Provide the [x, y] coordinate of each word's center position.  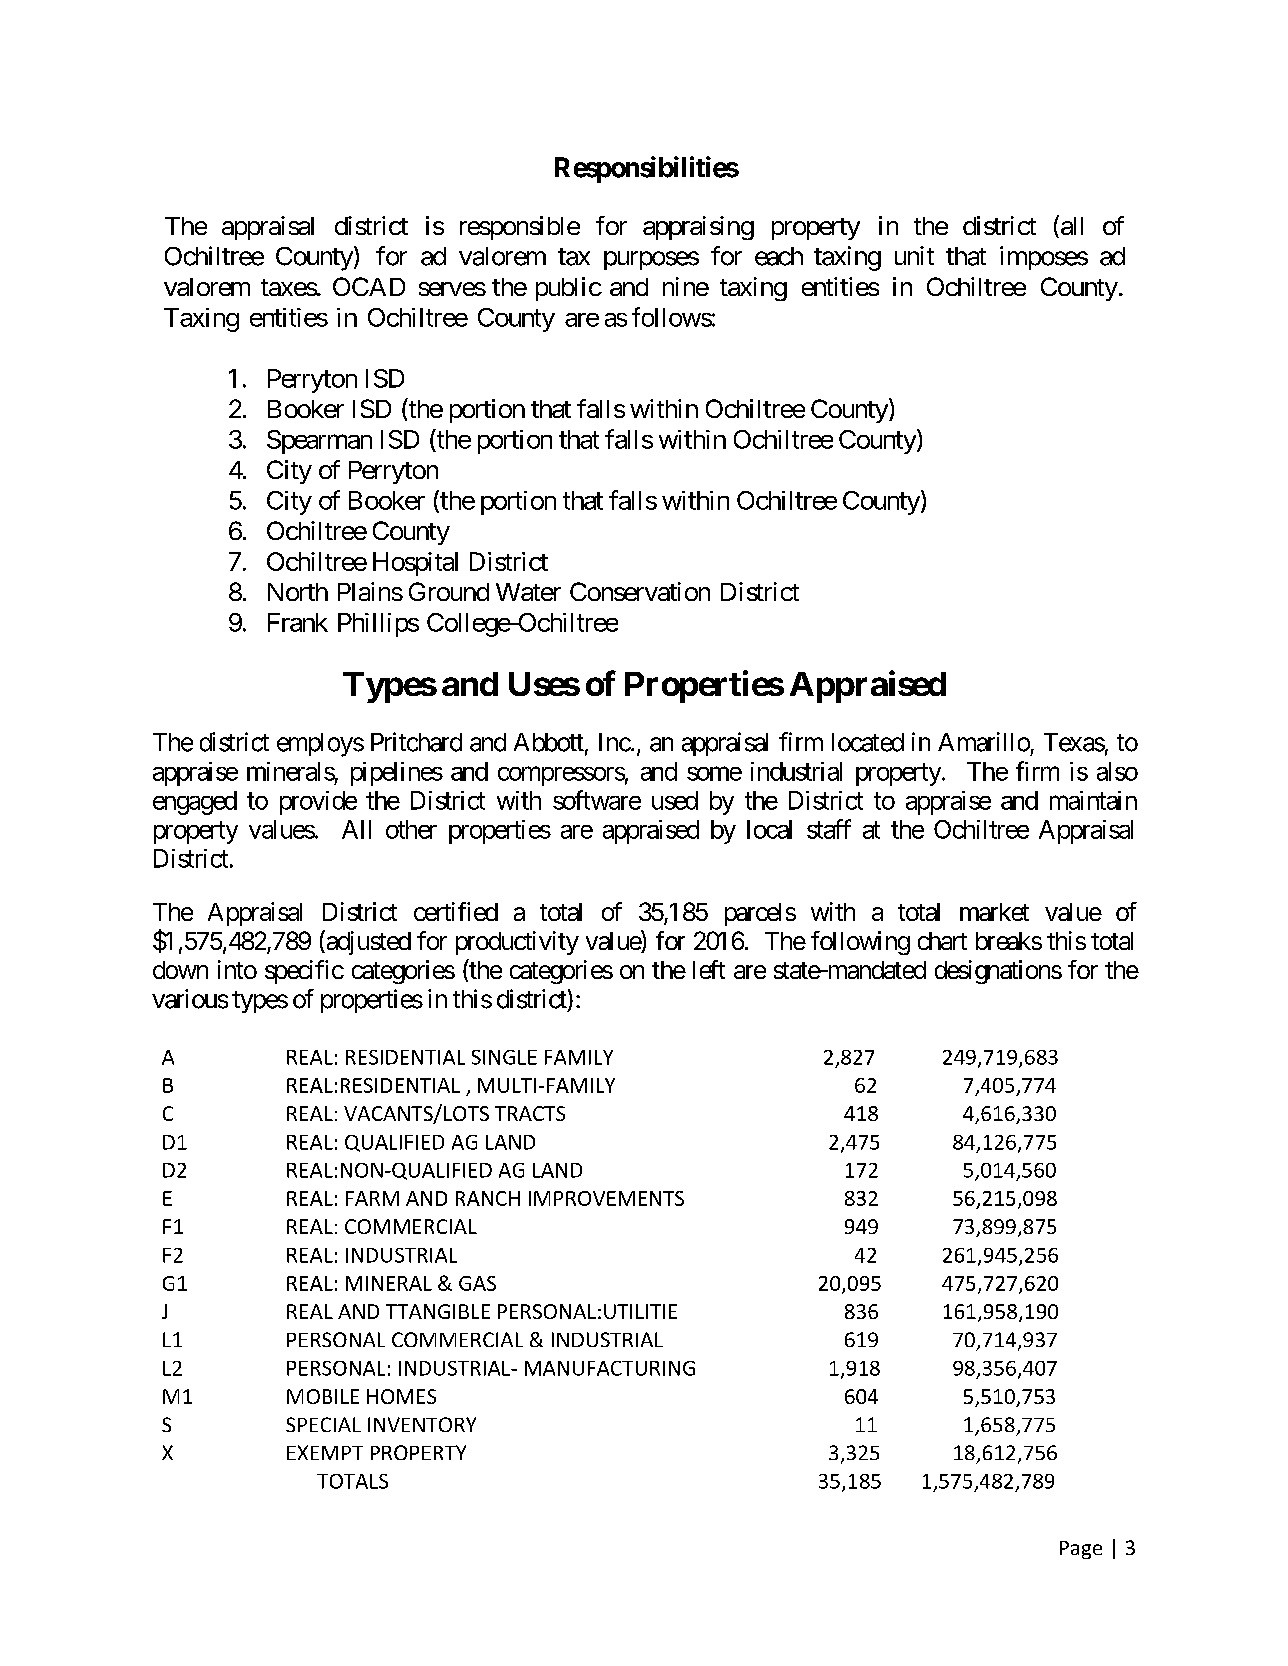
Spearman [319, 442]
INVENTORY [422, 1424]
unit [914, 255]
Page [1081, 1550]
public [568, 289]
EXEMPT [325, 1452]
